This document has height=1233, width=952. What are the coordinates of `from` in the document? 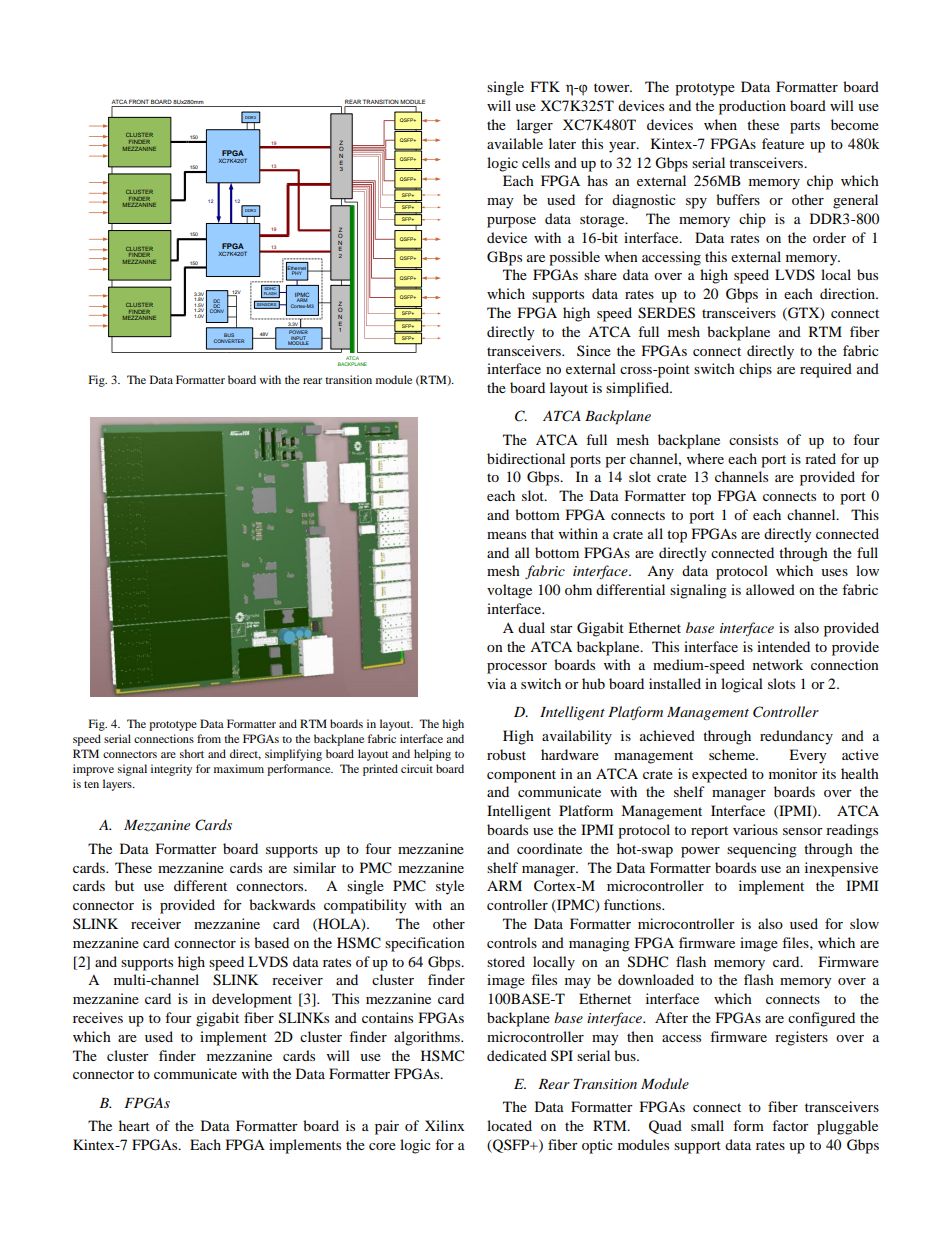 It's located at (209, 738).
